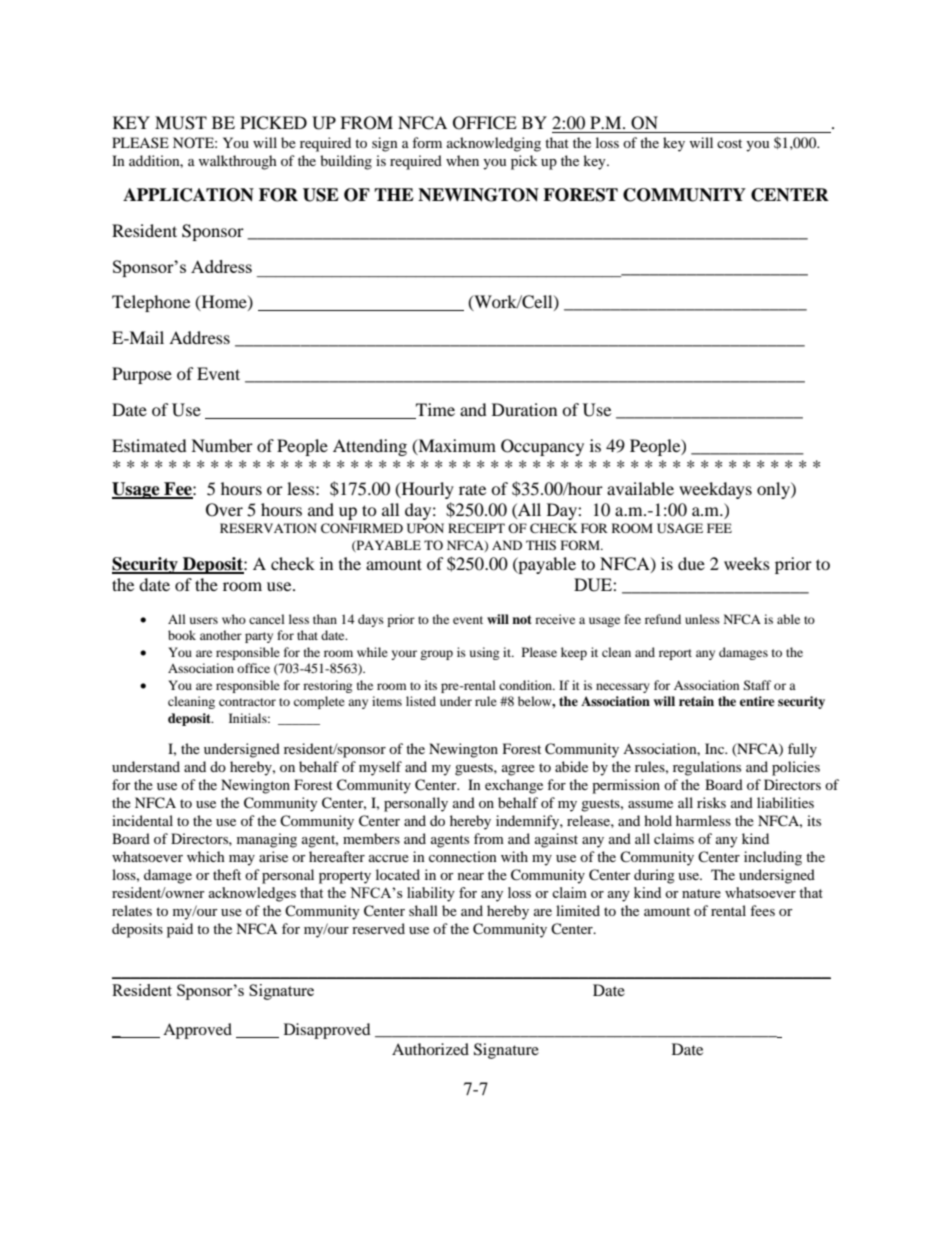 This screenshot has width=952, height=1233. What do you see at coordinates (180, 930) in the screenshot?
I see `paid` at bounding box center [180, 930].
